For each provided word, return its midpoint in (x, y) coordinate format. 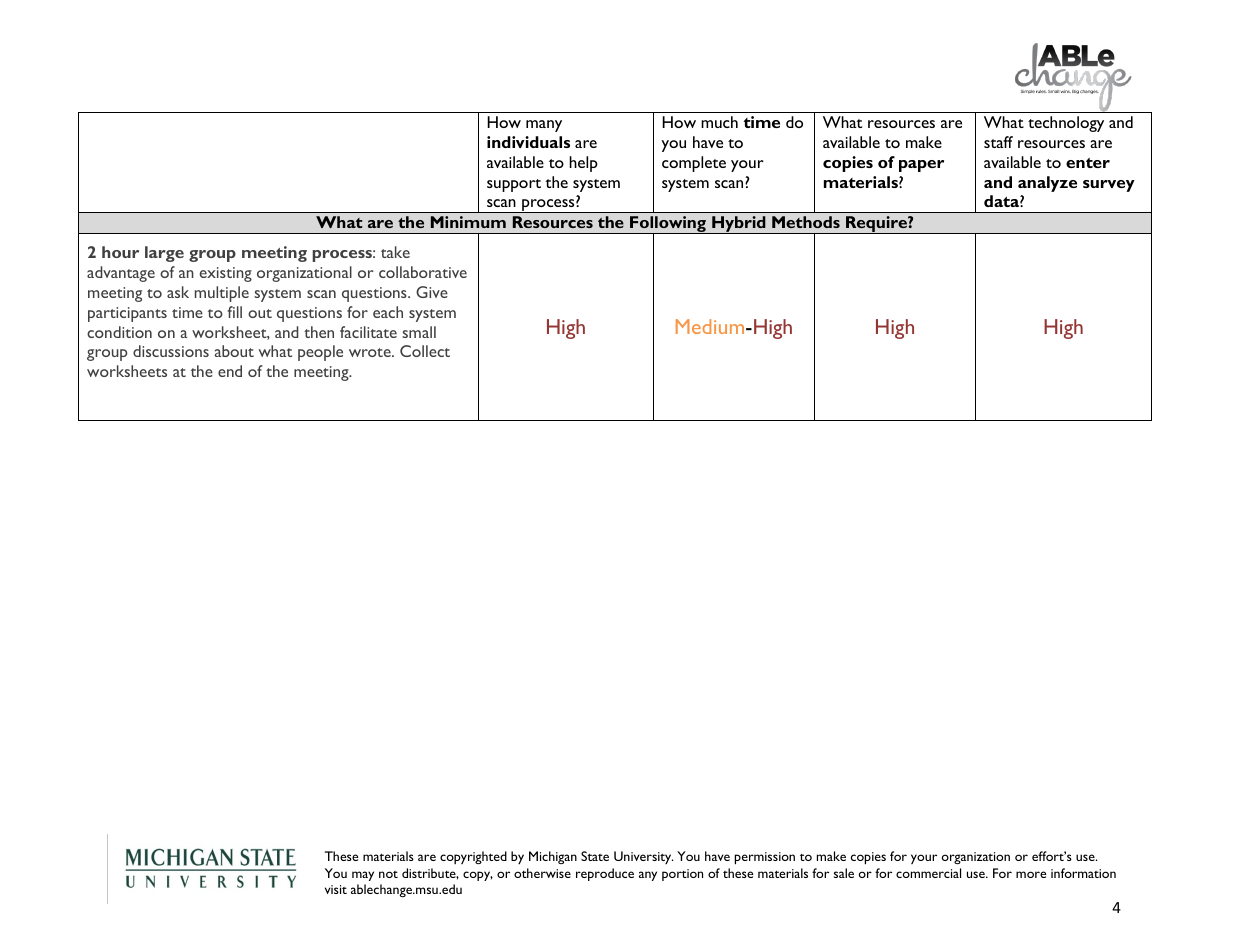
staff (998, 142)
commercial (928, 873)
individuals (528, 142)
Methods (806, 222)
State (595, 856)
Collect (425, 351)
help (583, 164)
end (230, 371)
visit (336, 889)
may (363, 876)
